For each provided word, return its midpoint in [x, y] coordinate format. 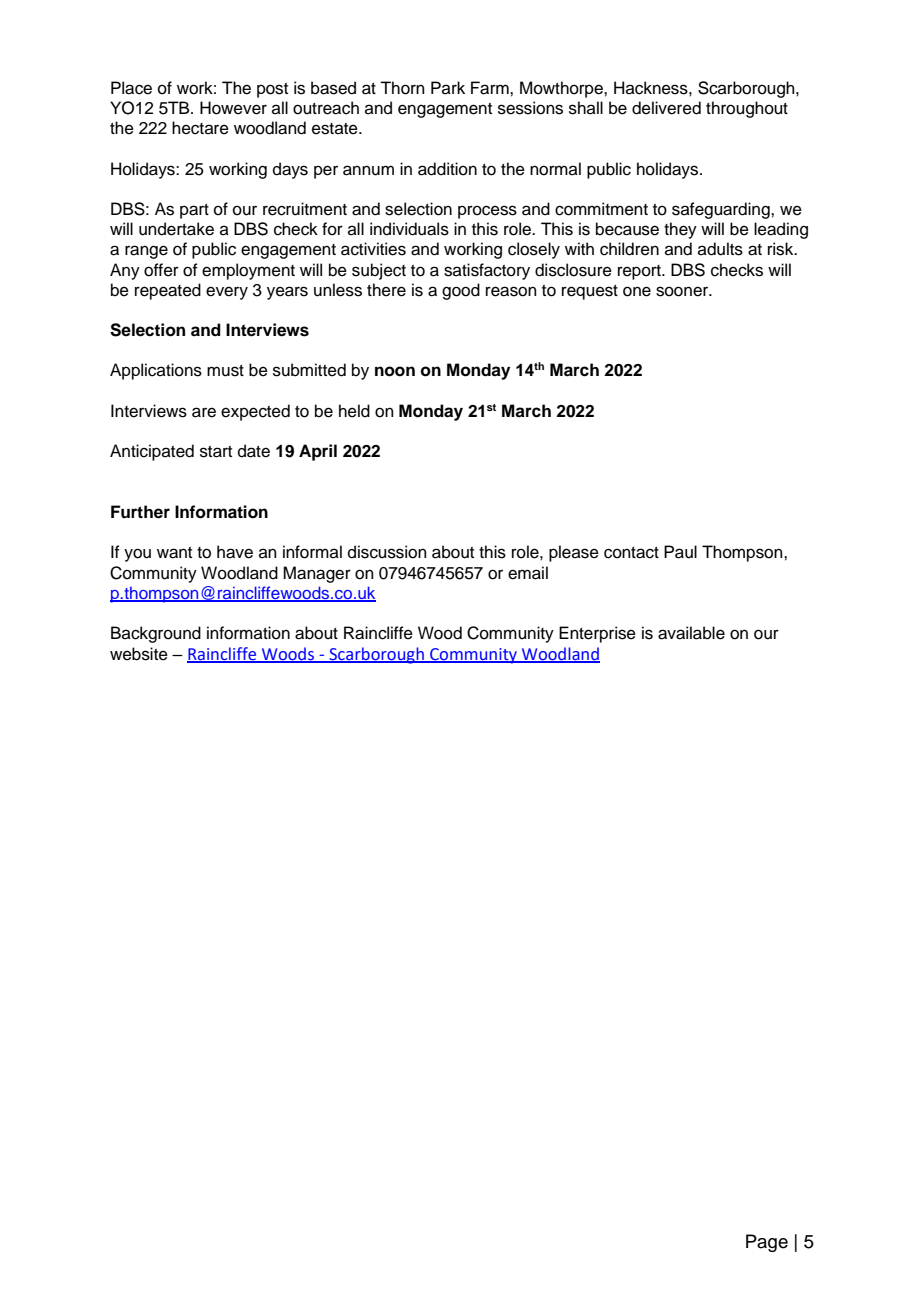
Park [448, 87]
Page [767, 1243]
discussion [387, 552]
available [691, 633]
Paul [680, 552]
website [139, 654]
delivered [666, 108]
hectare [200, 128]
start [216, 452]
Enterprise [597, 634]
